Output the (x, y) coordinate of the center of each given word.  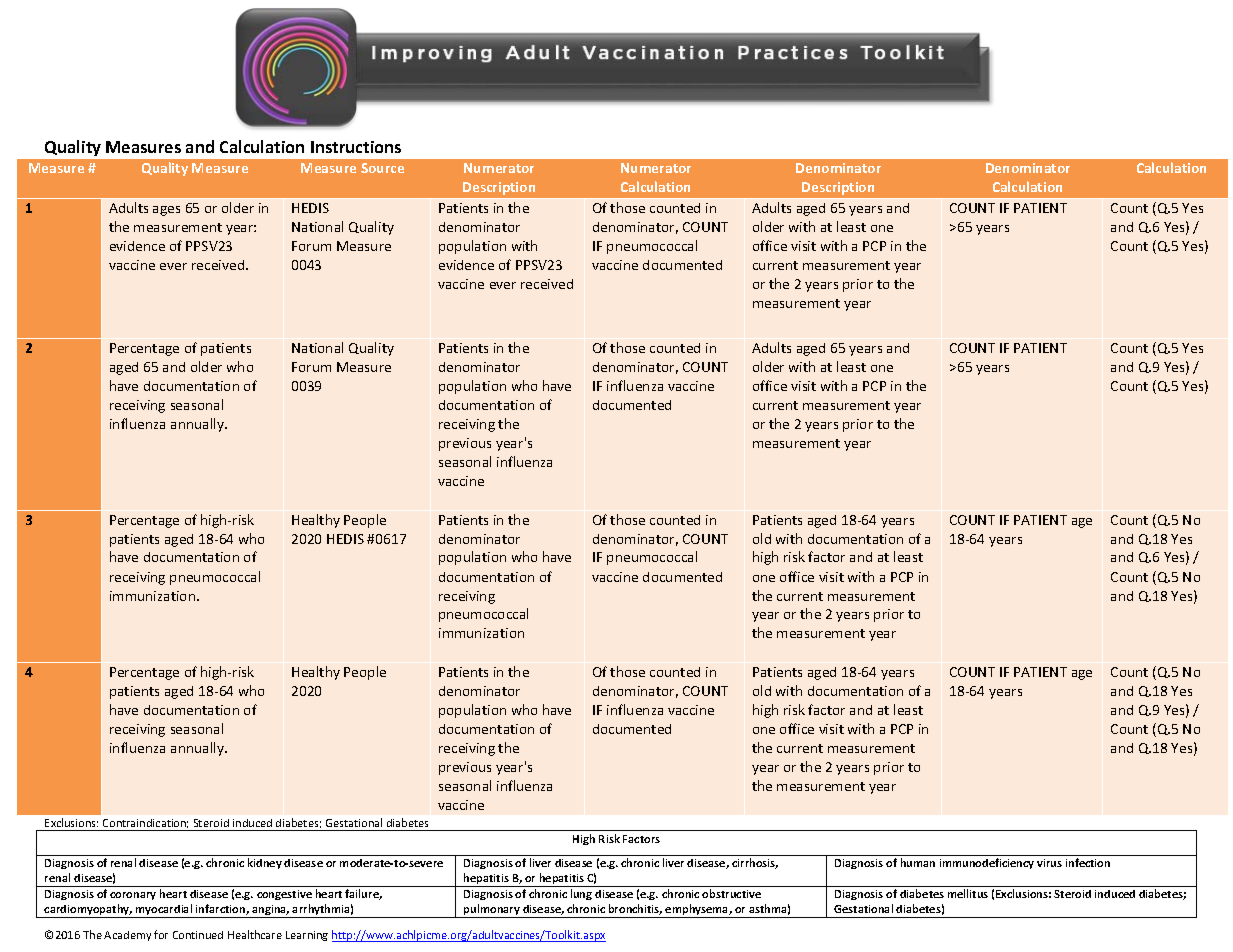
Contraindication (145, 823)
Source (382, 168)
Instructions (356, 147)
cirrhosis (755, 863)
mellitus (968, 893)
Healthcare (255, 934)
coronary (133, 896)
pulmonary (492, 911)
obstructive (731, 893)
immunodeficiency (987, 863)
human (918, 862)
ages (166, 211)
